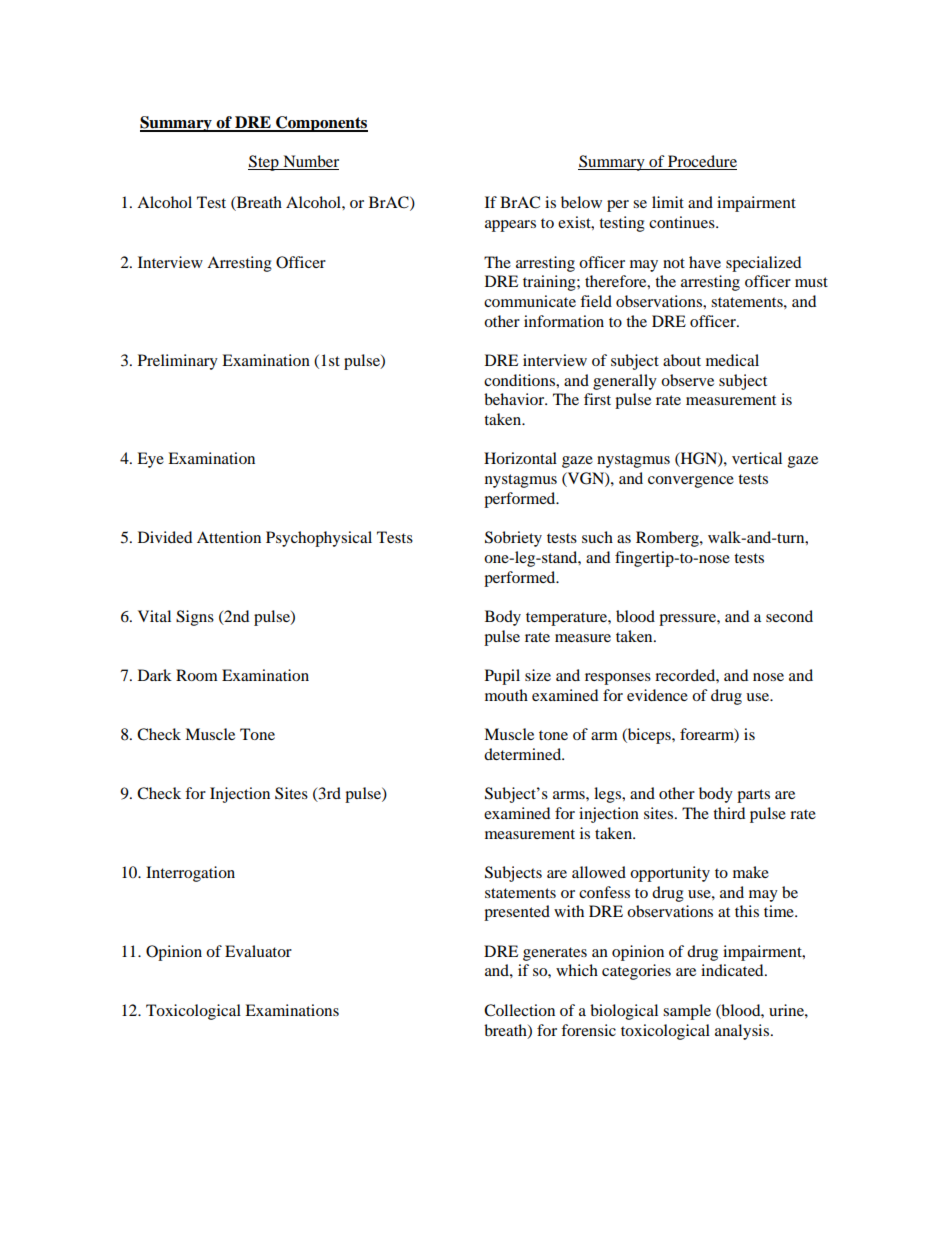 The width and height of the screenshot is (952, 1233). Describe the element at coordinates (258, 951) in the screenshot. I see `Evaluator` at that location.
